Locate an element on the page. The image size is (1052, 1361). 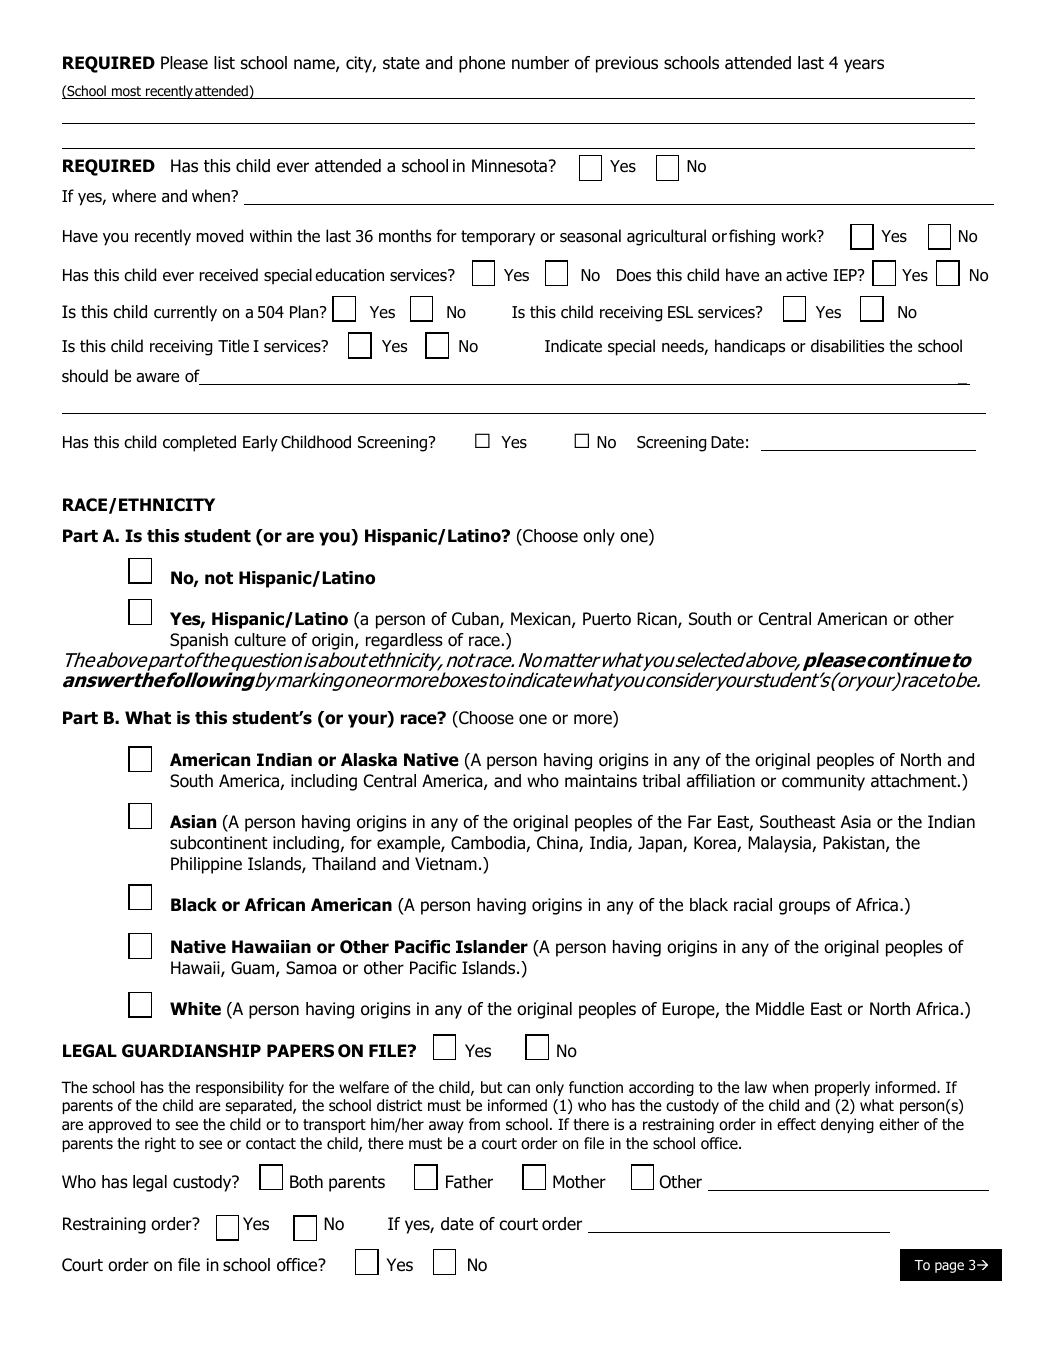
Malaysia is located at coordinates (780, 844).
